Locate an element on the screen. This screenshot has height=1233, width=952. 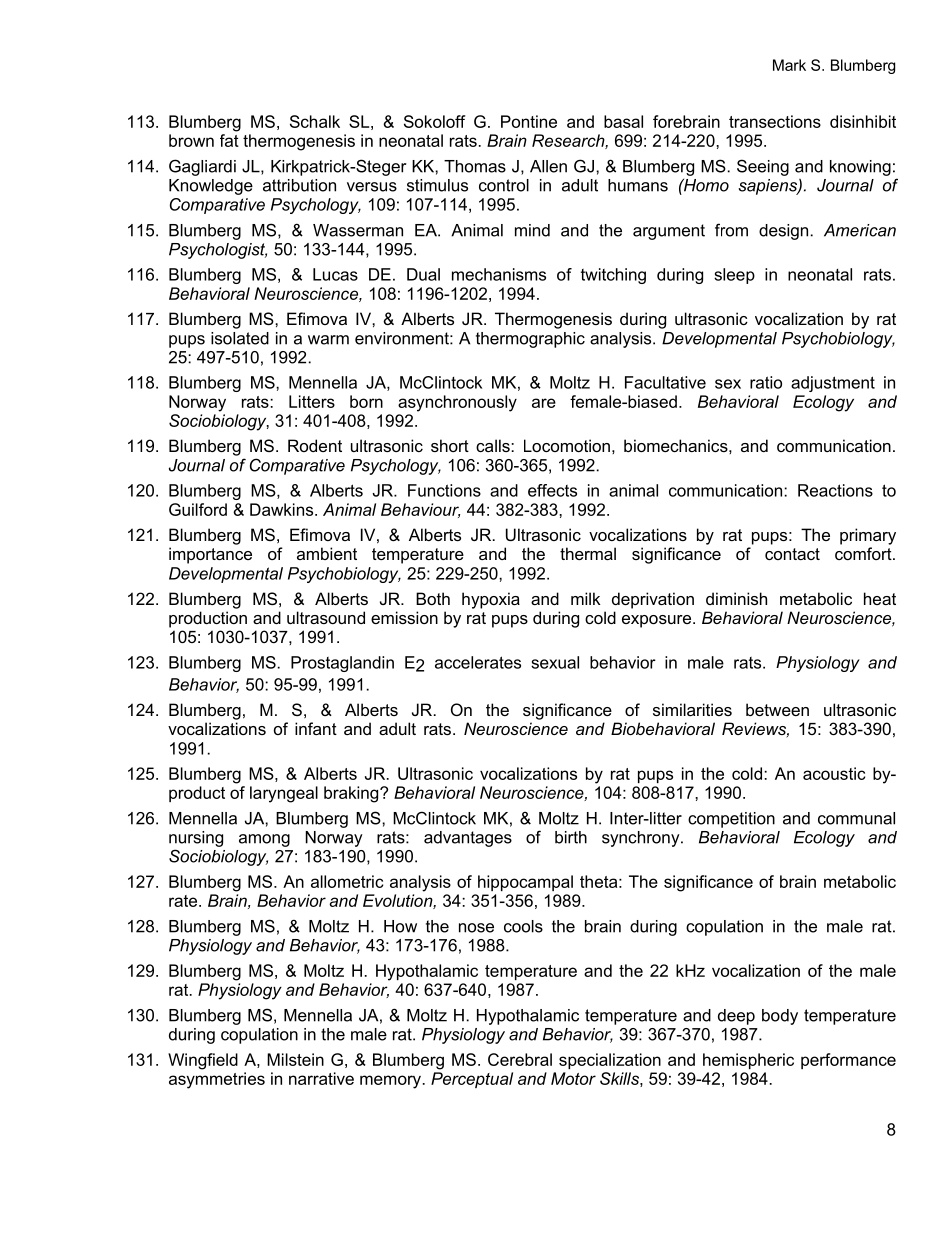
fat is located at coordinates (229, 140).
